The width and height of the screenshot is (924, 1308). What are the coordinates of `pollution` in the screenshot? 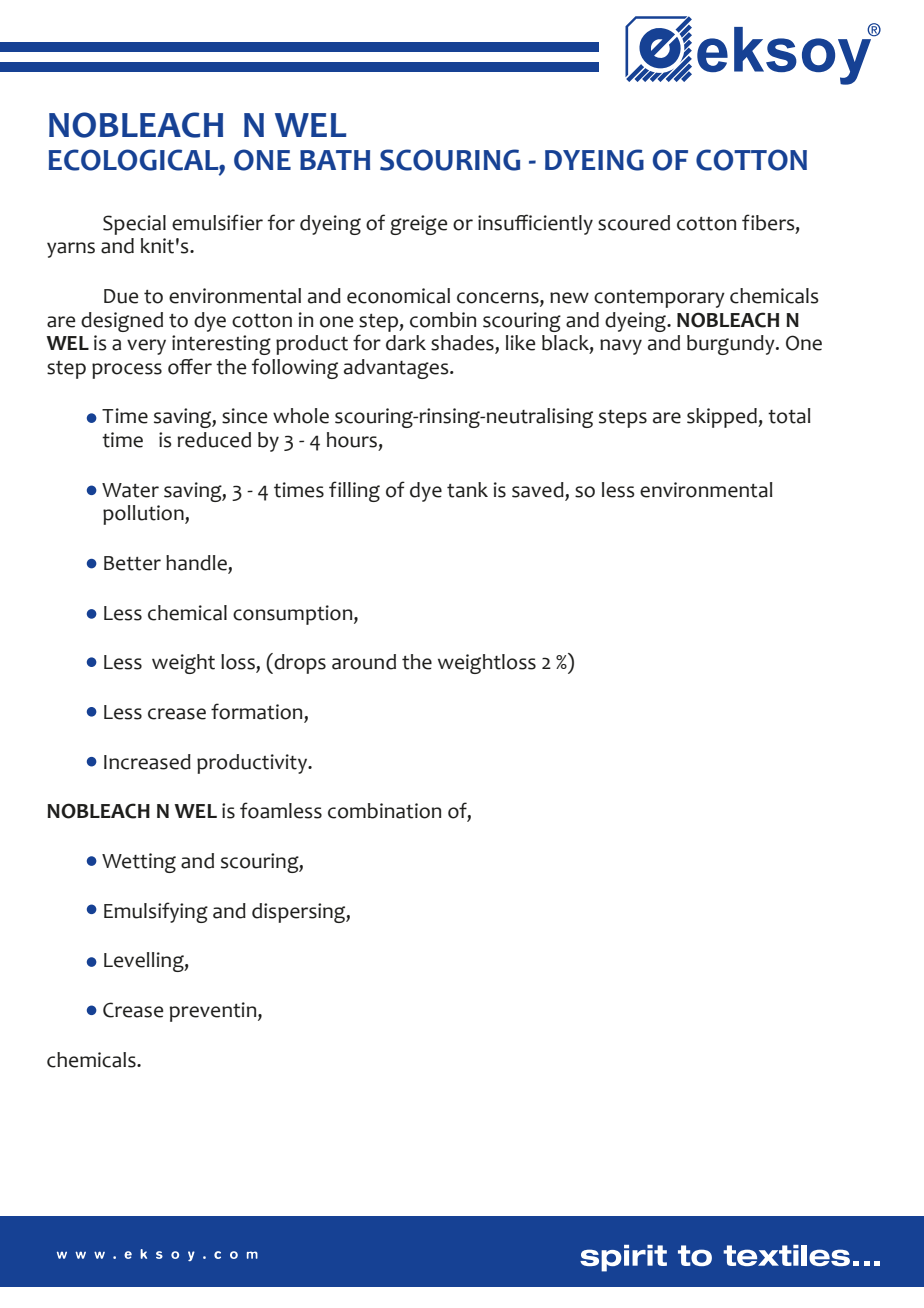 It's located at (144, 515).
